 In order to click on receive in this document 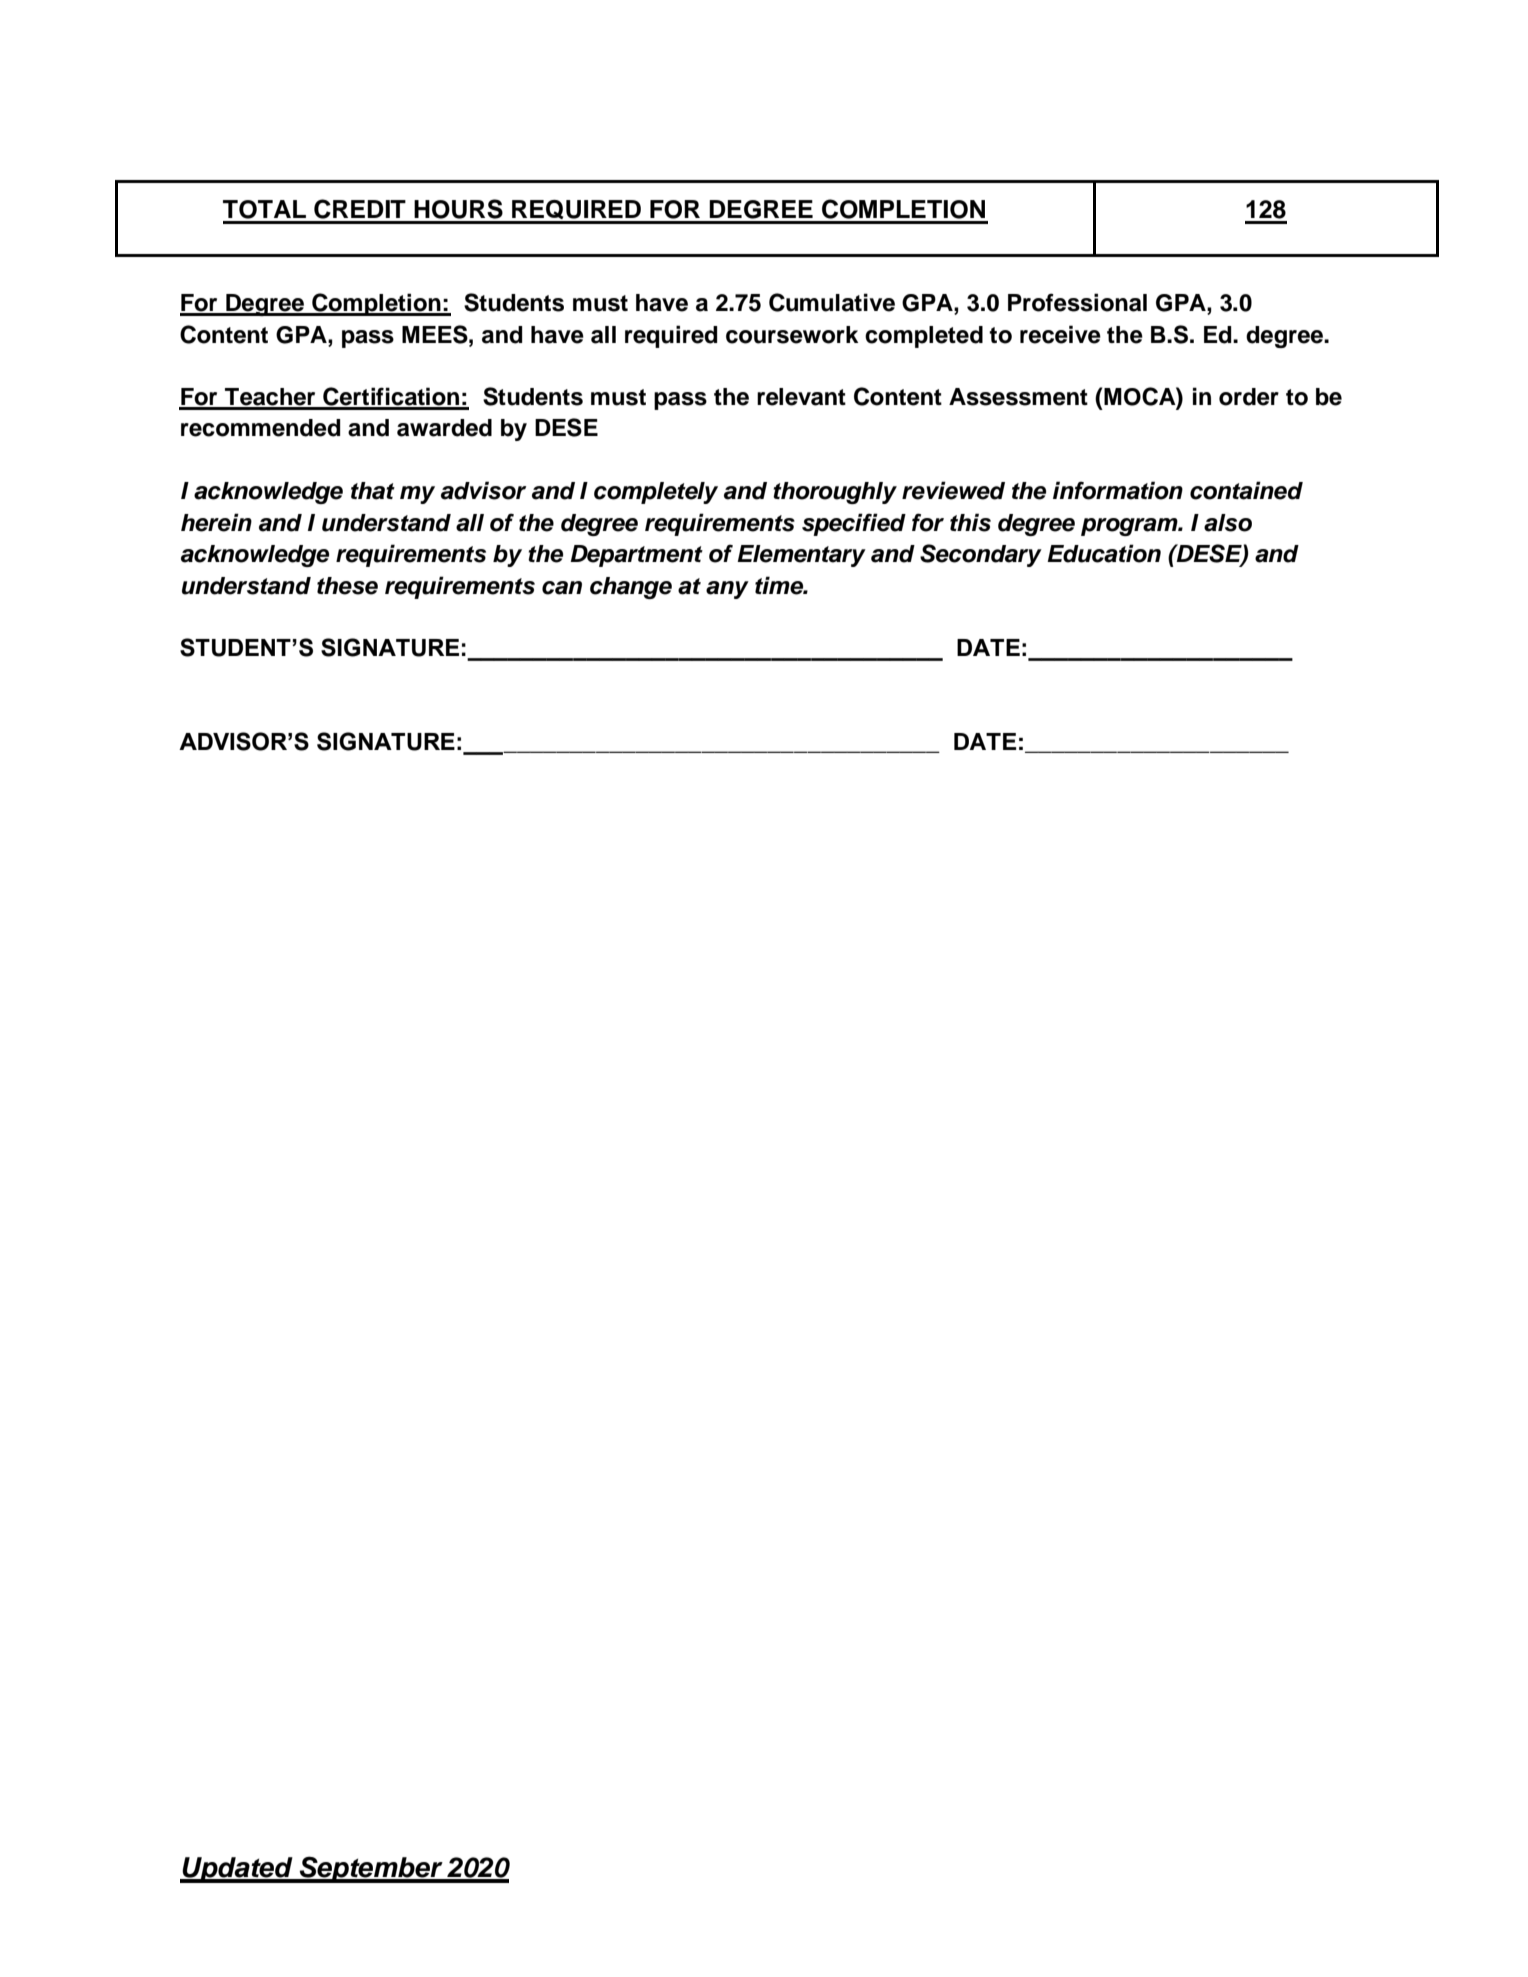, I will do `click(1060, 334)`.
